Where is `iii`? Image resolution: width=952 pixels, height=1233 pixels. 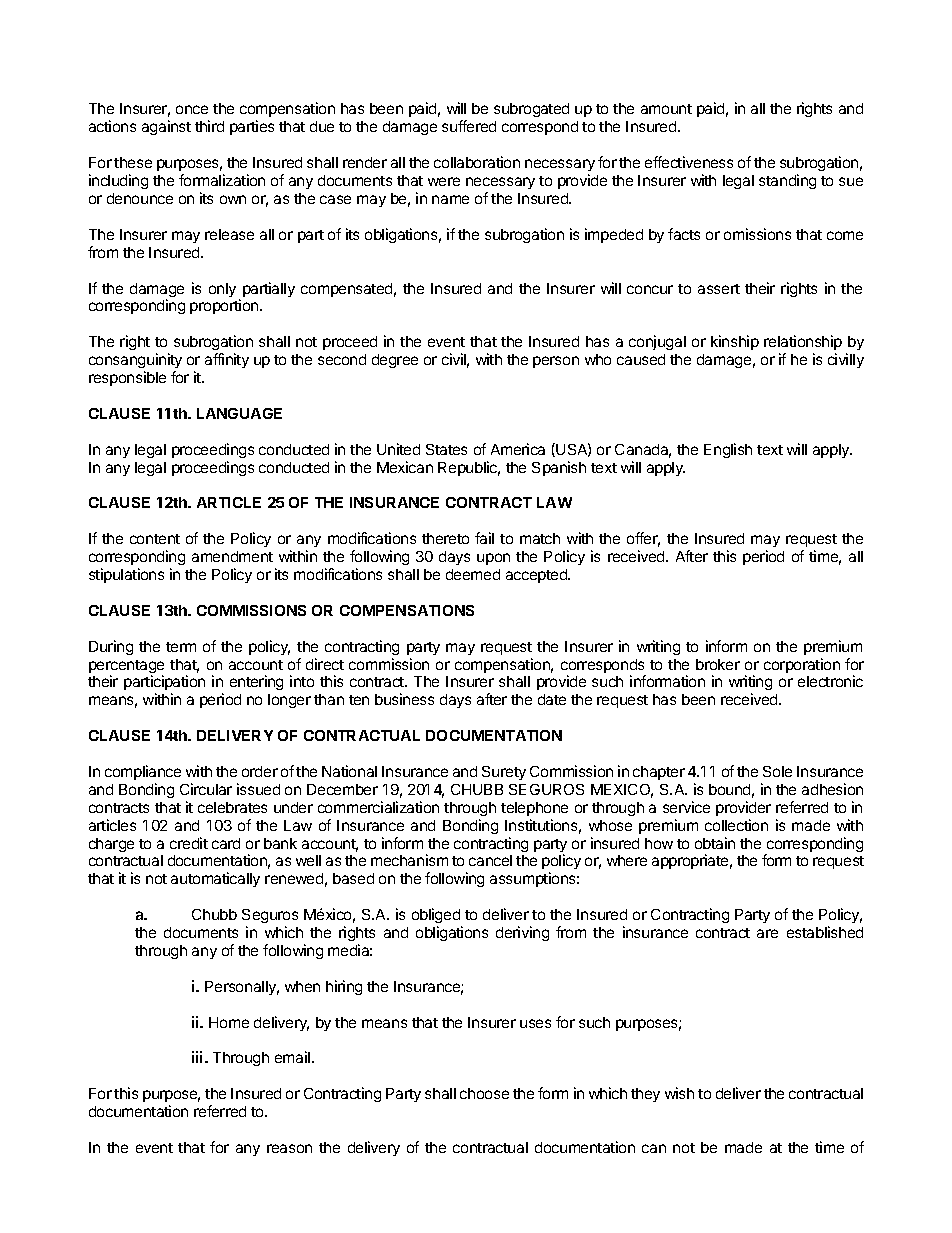
iii is located at coordinates (199, 1057).
